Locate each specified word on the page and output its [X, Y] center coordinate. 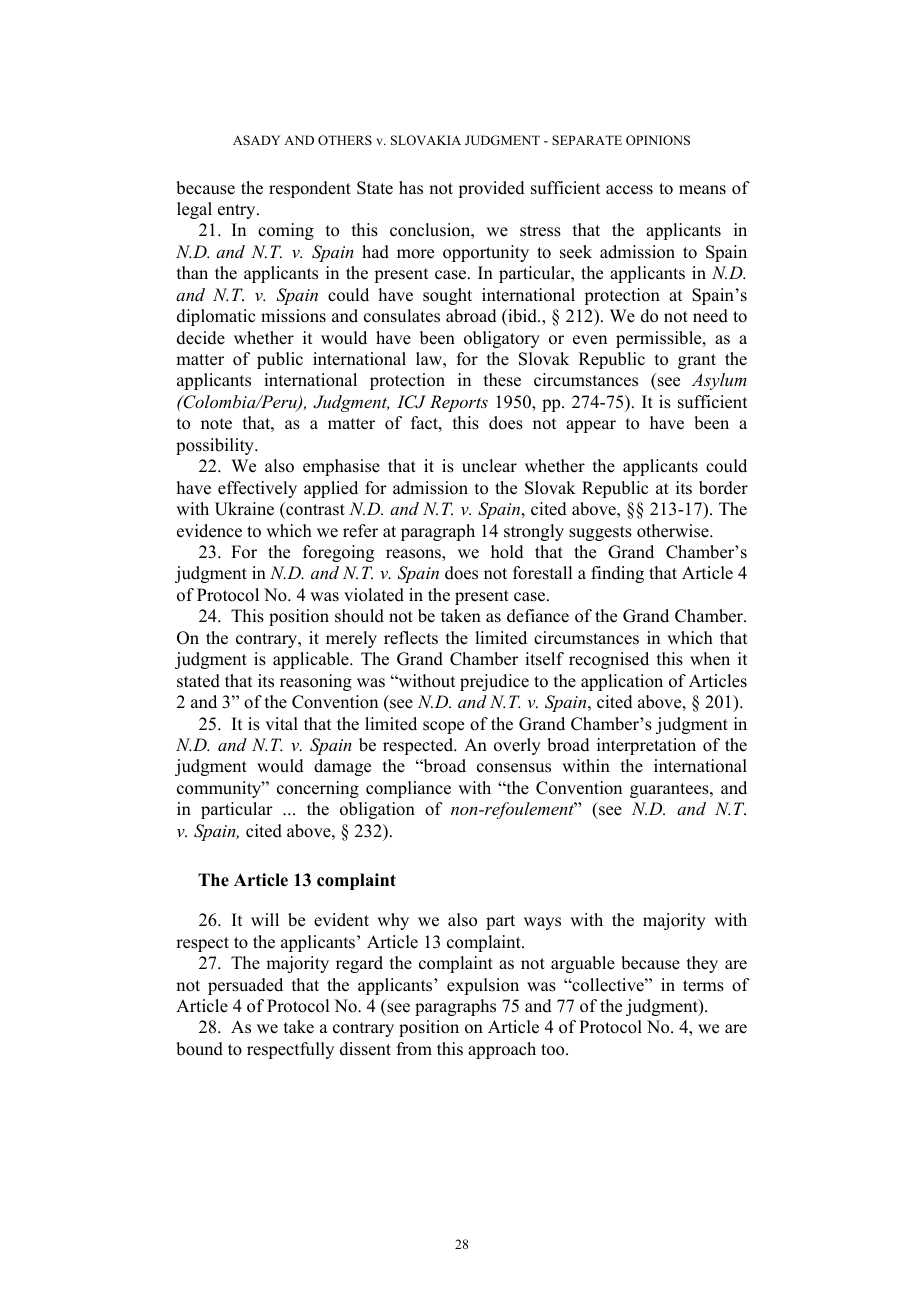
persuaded [245, 986]
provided [491, 189]
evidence [209, 531]
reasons [414, 554]
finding [617, 574]
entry [238, 211]
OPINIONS [658, 140]
